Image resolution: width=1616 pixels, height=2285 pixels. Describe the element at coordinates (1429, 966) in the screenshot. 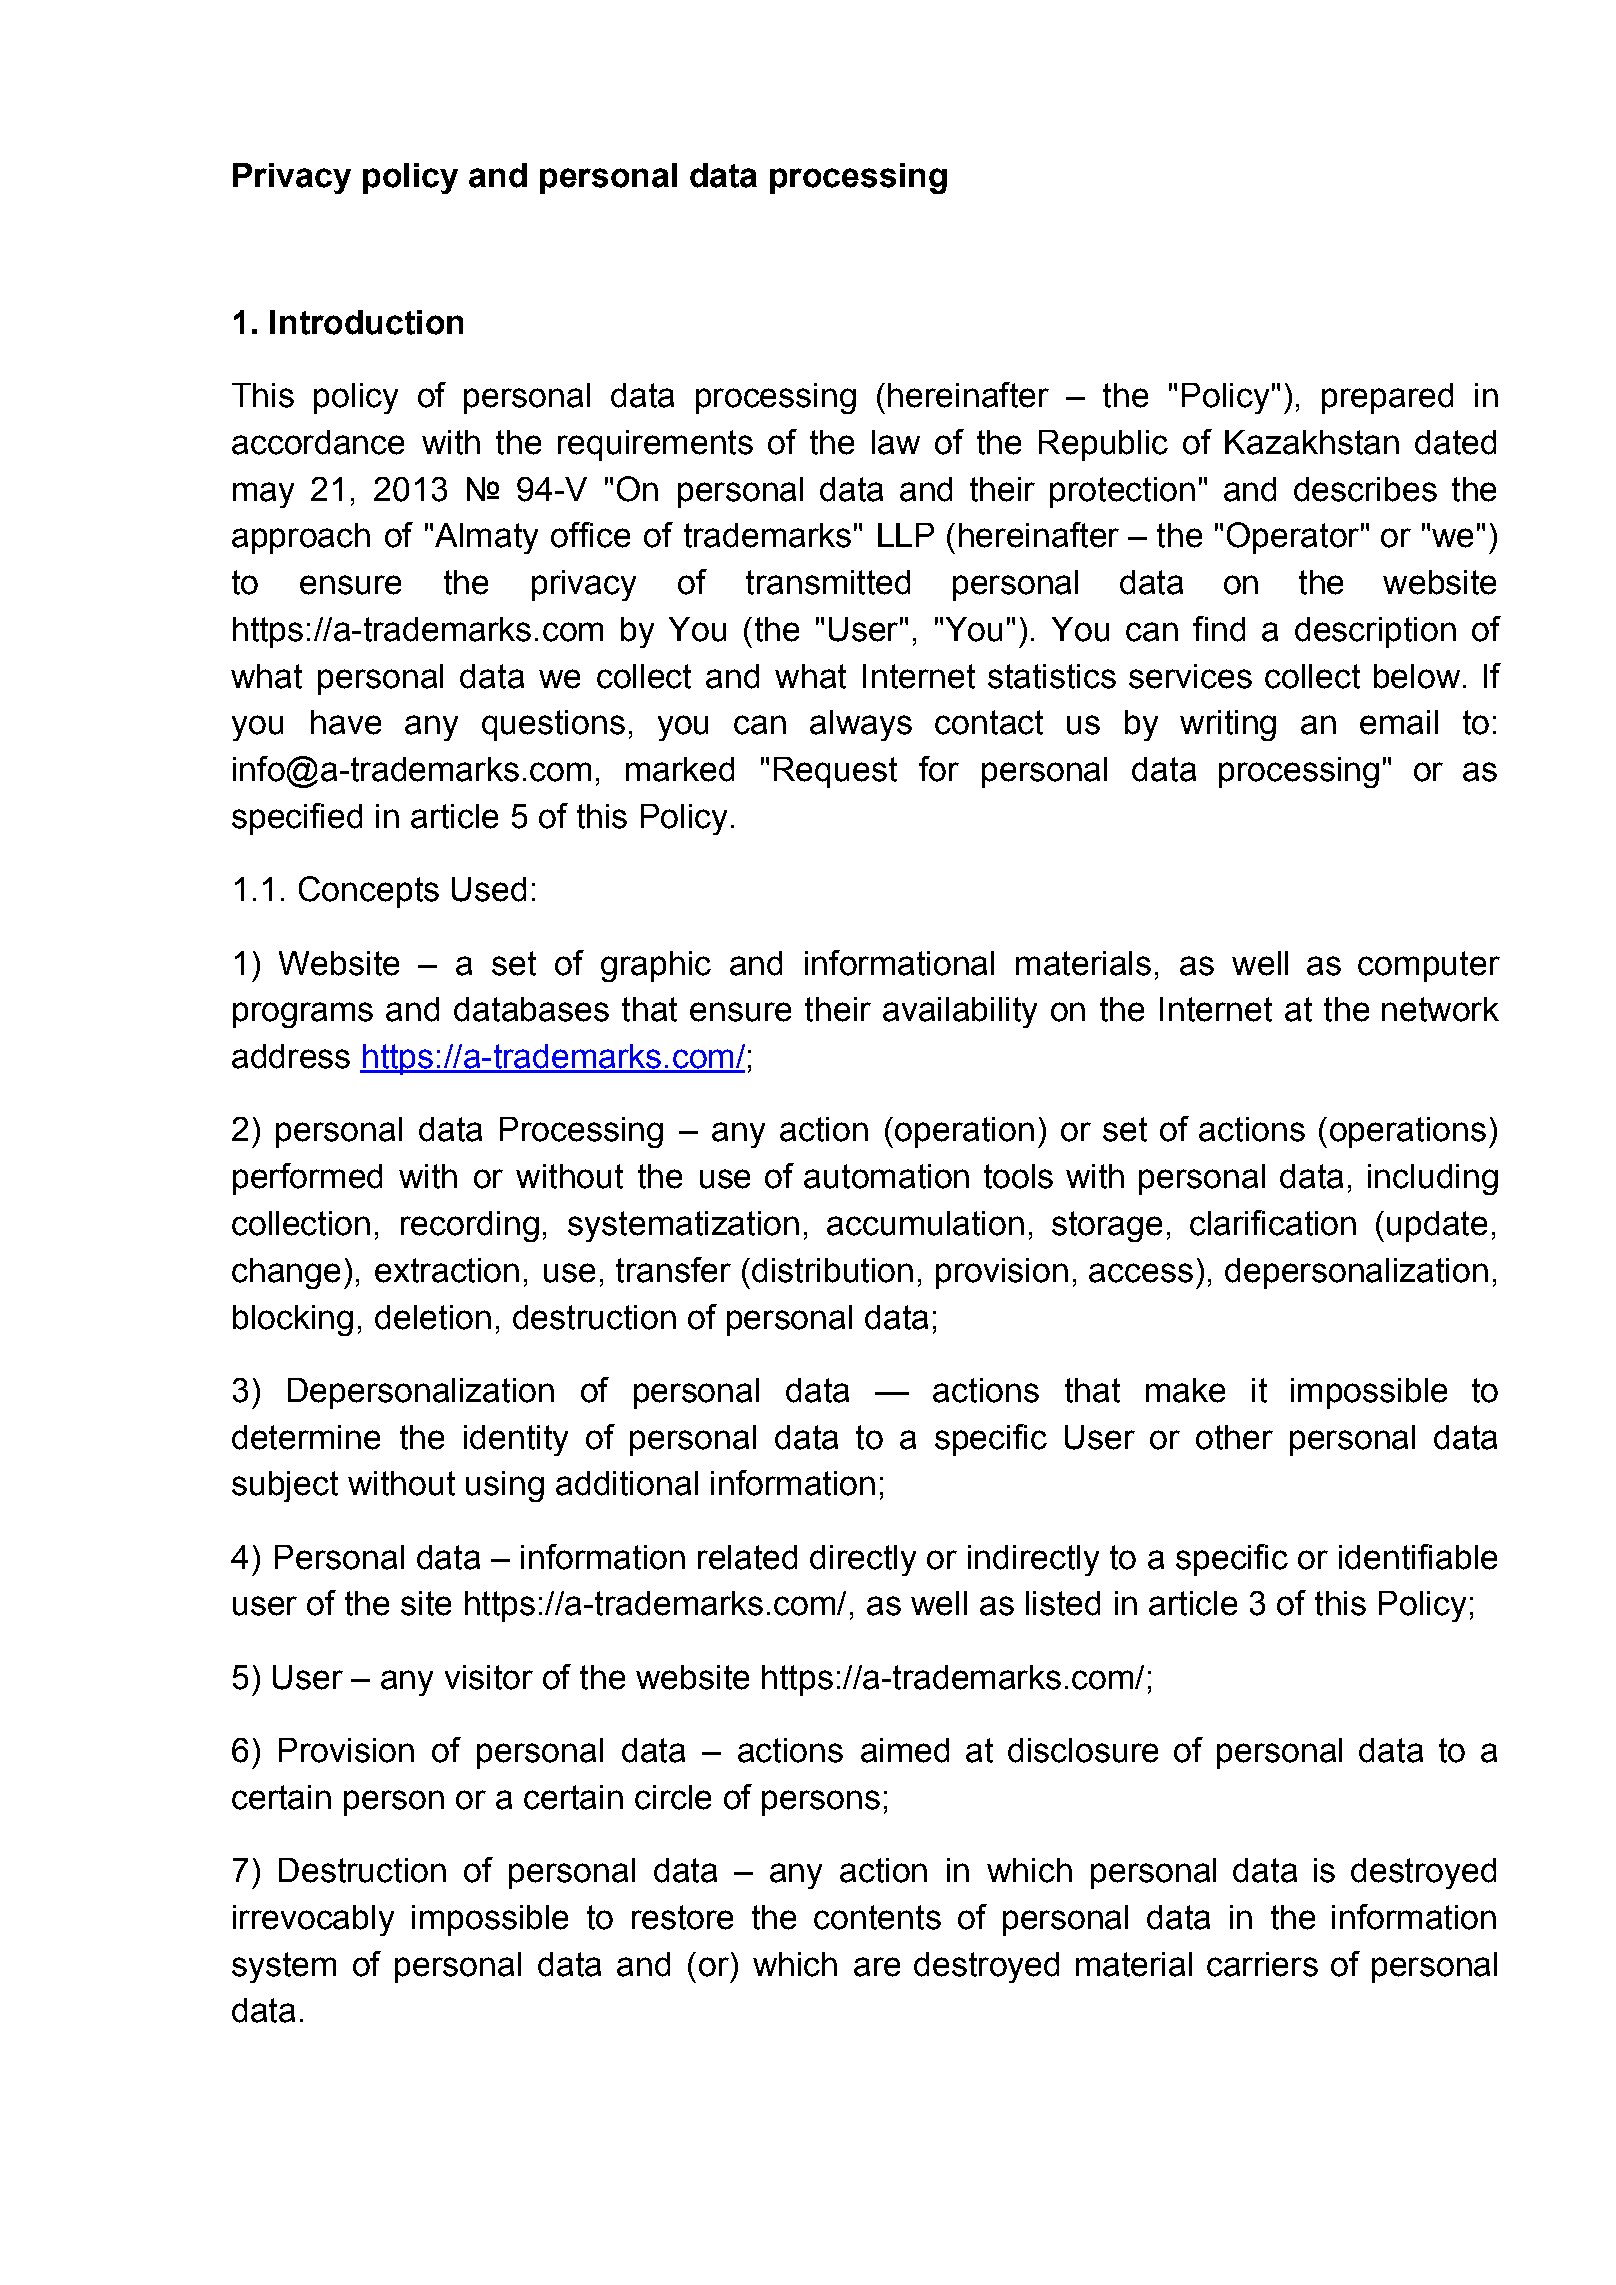

I see `computer` at that location.
